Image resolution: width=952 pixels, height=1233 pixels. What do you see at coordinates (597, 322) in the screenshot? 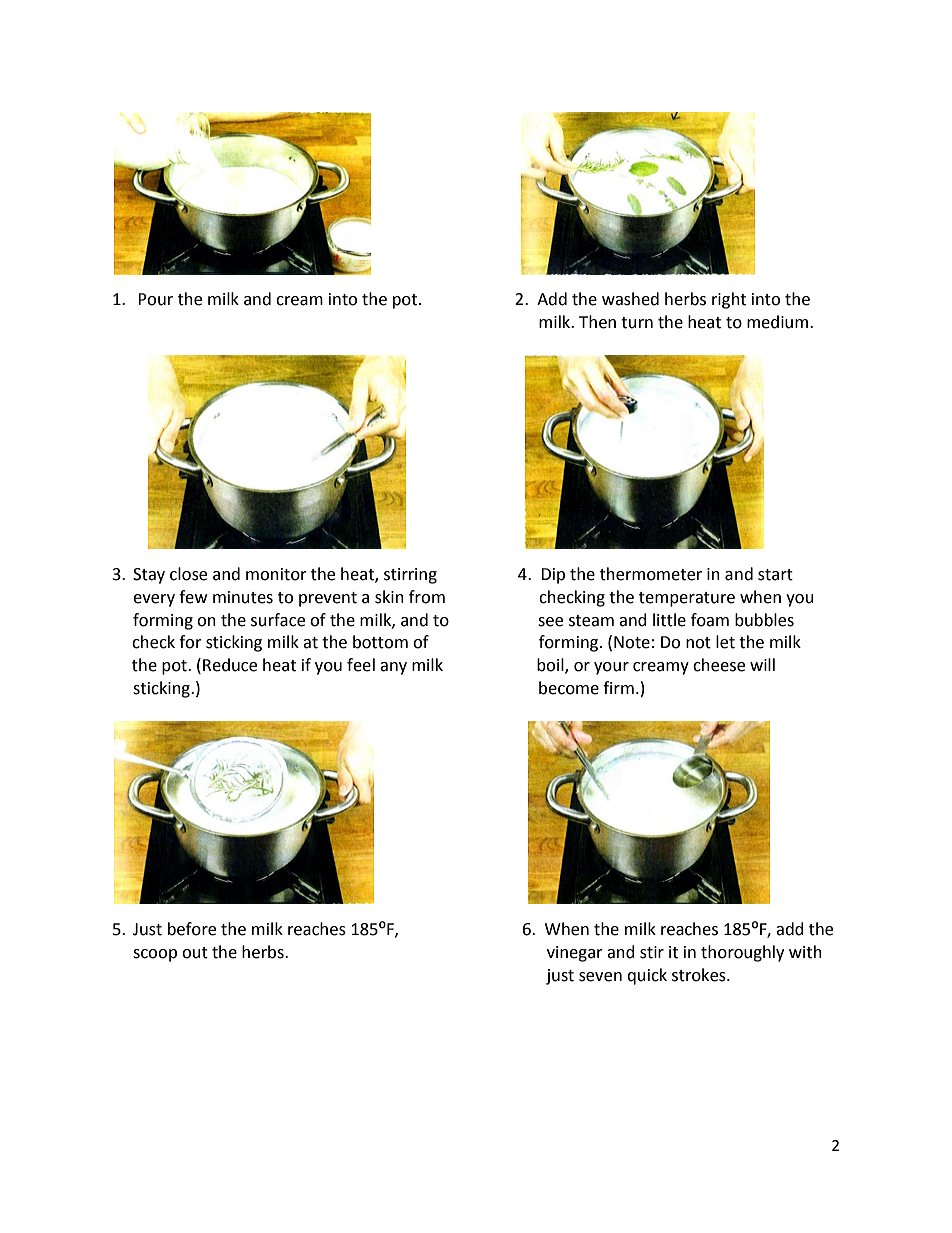
I see `Then` at bounding box center [597, 322].
